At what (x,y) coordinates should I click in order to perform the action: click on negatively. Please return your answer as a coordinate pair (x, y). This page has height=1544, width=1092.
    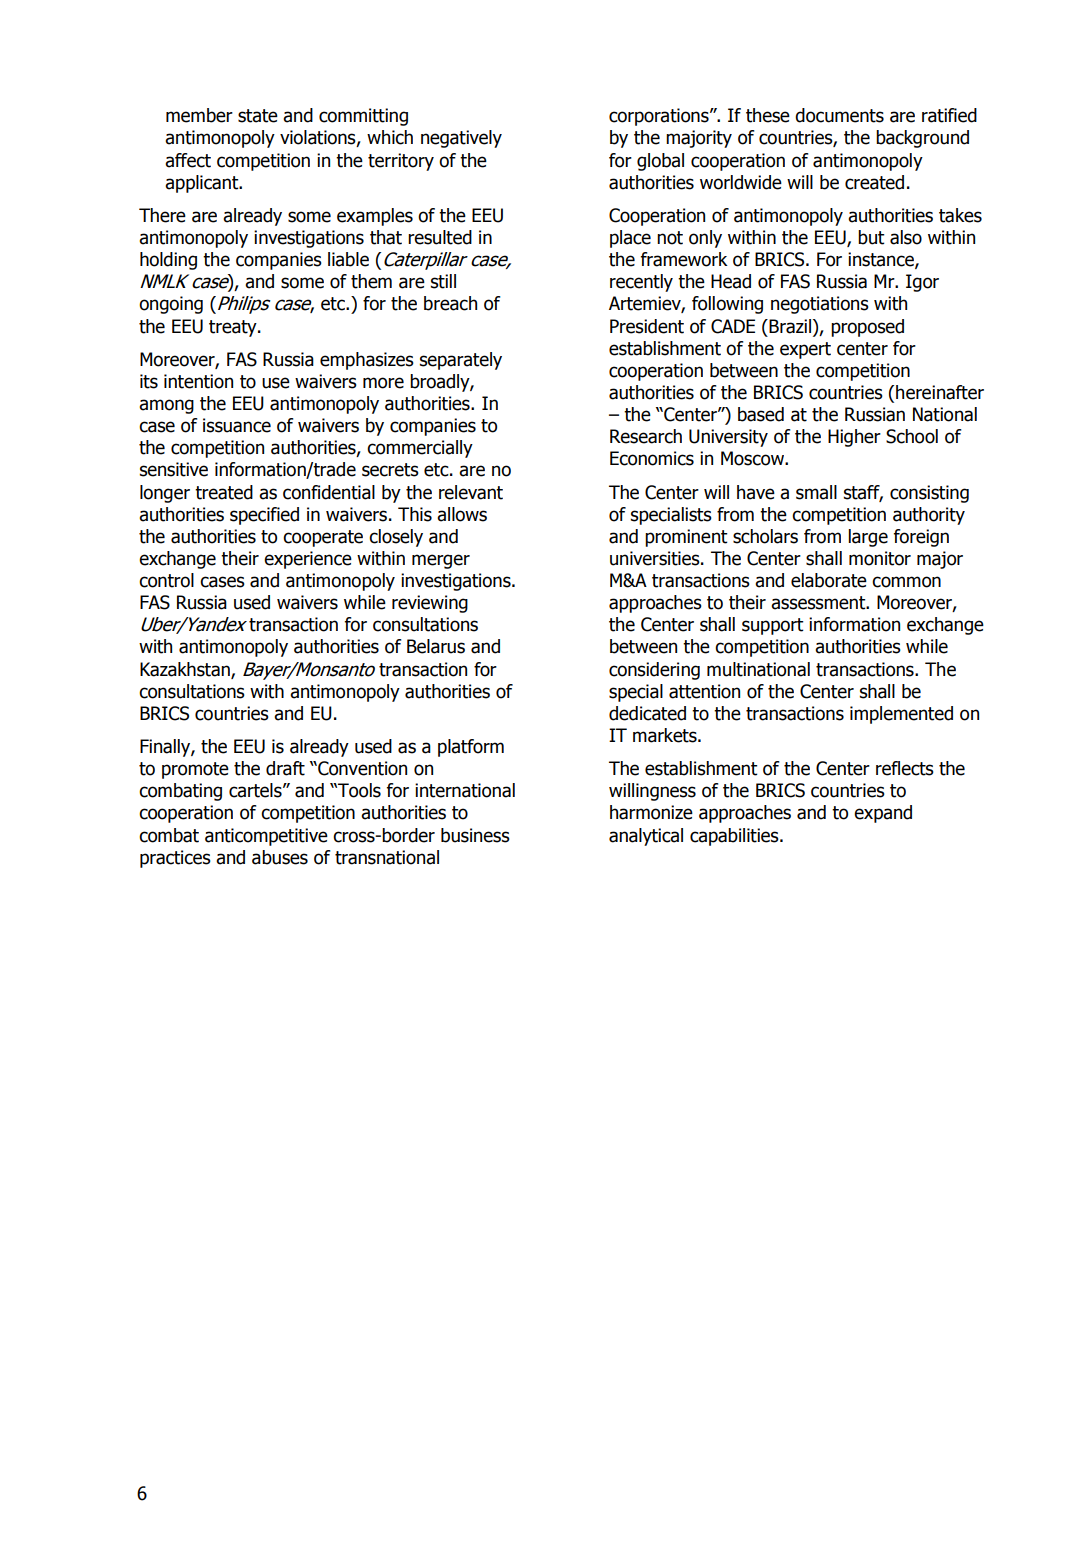
    Looking at the image, I should click on (461, 139).
